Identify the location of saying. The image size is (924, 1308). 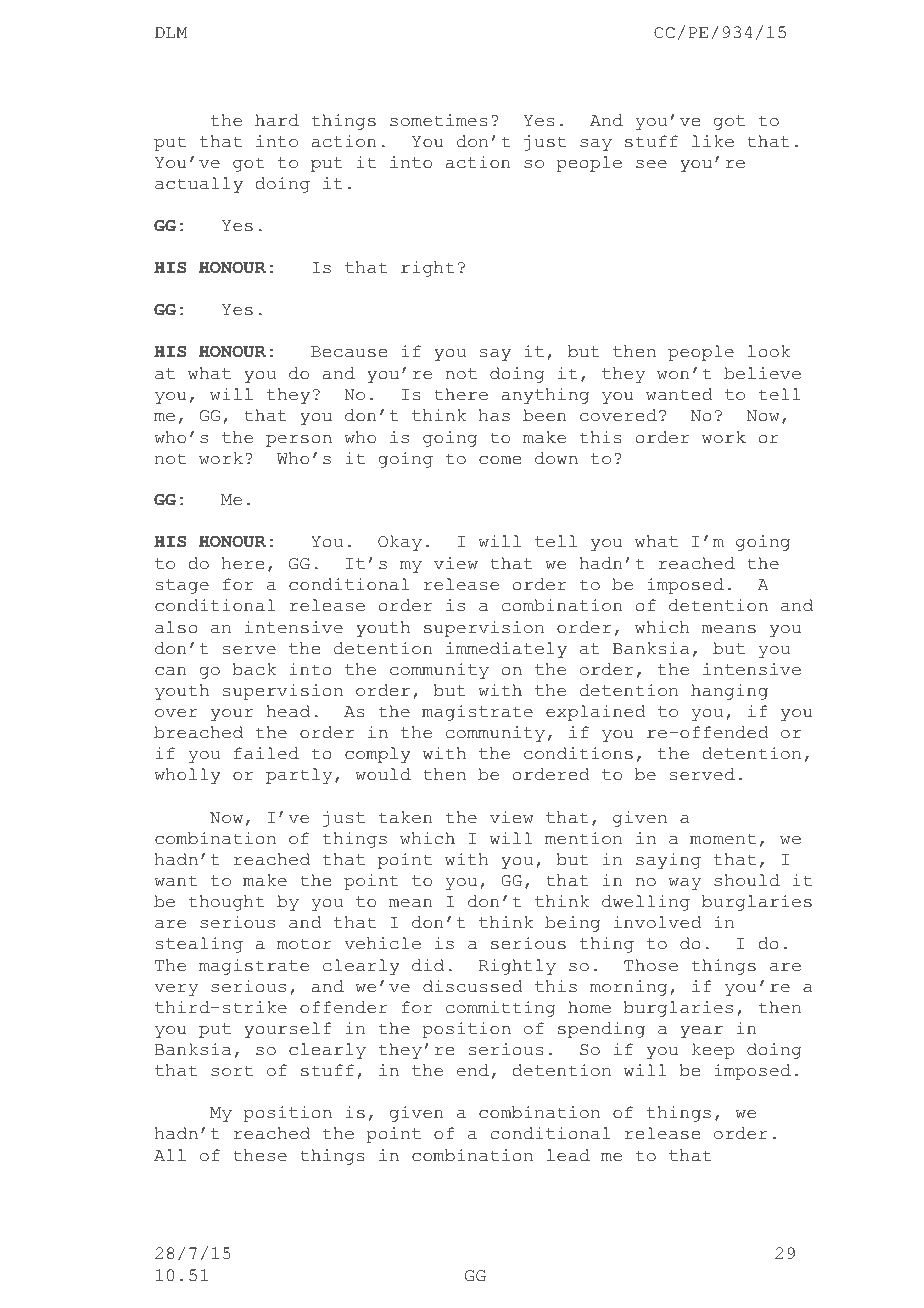
(668, 861).
